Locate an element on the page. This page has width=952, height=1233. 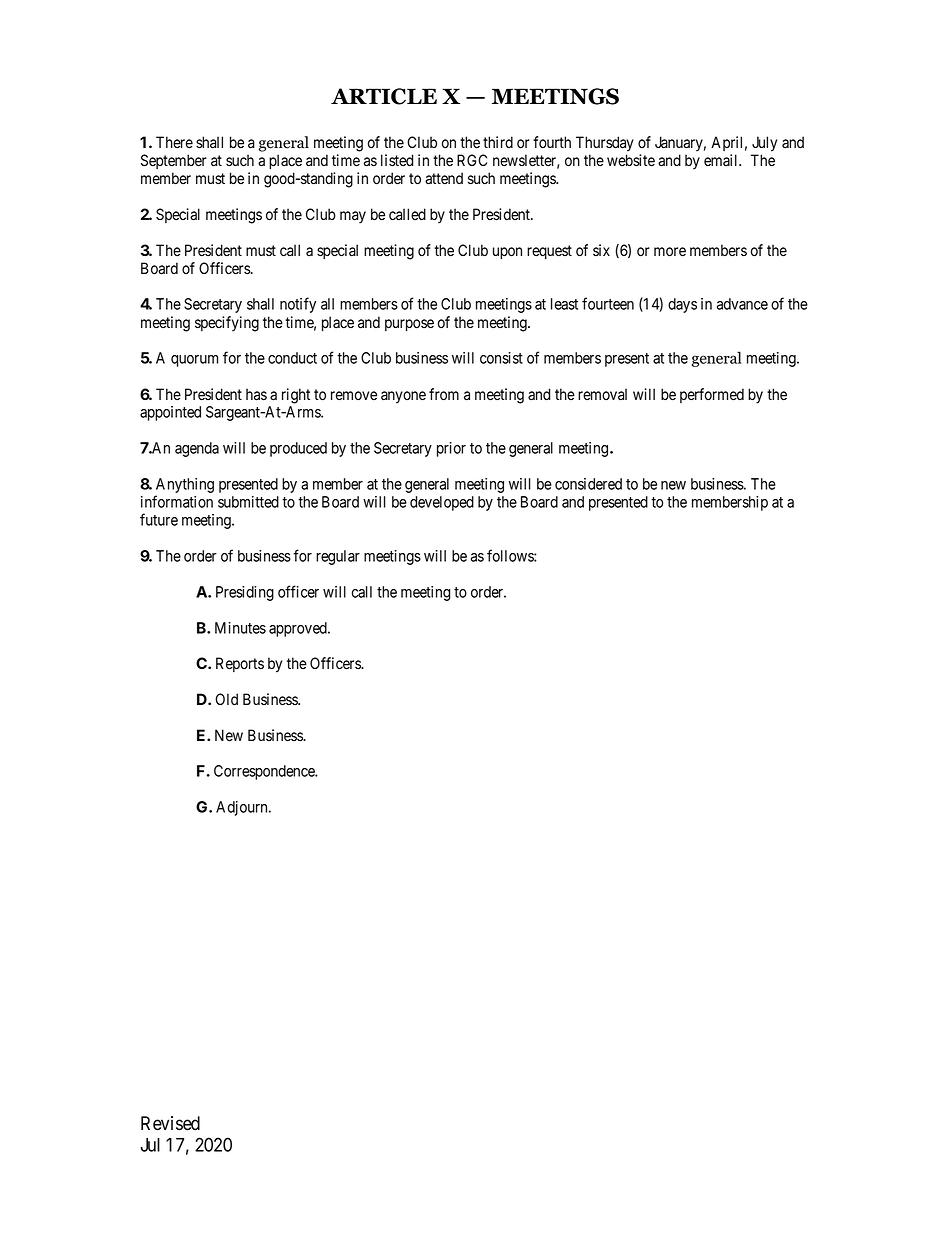
performed is located at coordinates (712, 395).
